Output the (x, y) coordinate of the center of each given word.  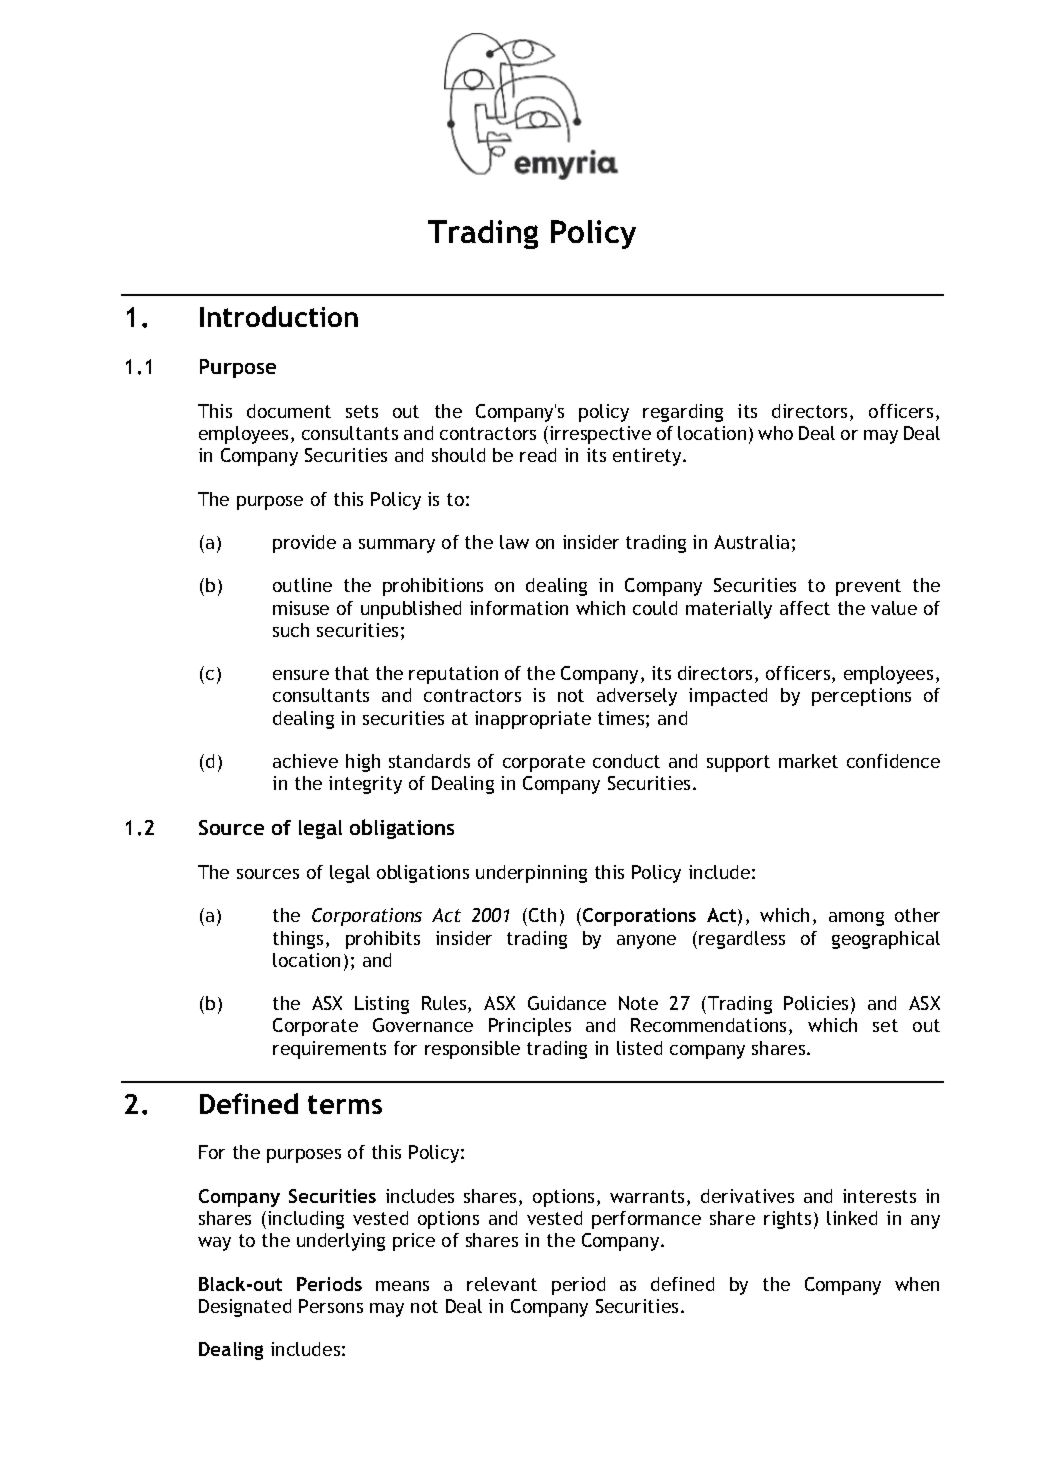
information (519, 608)
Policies (816, 1003)
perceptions (861, 697)
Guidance (567, 1003)
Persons (331, 1306)
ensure (301, 675)
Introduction (279, 316)
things (298, 940)
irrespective (599, 435)
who (775, 433)
